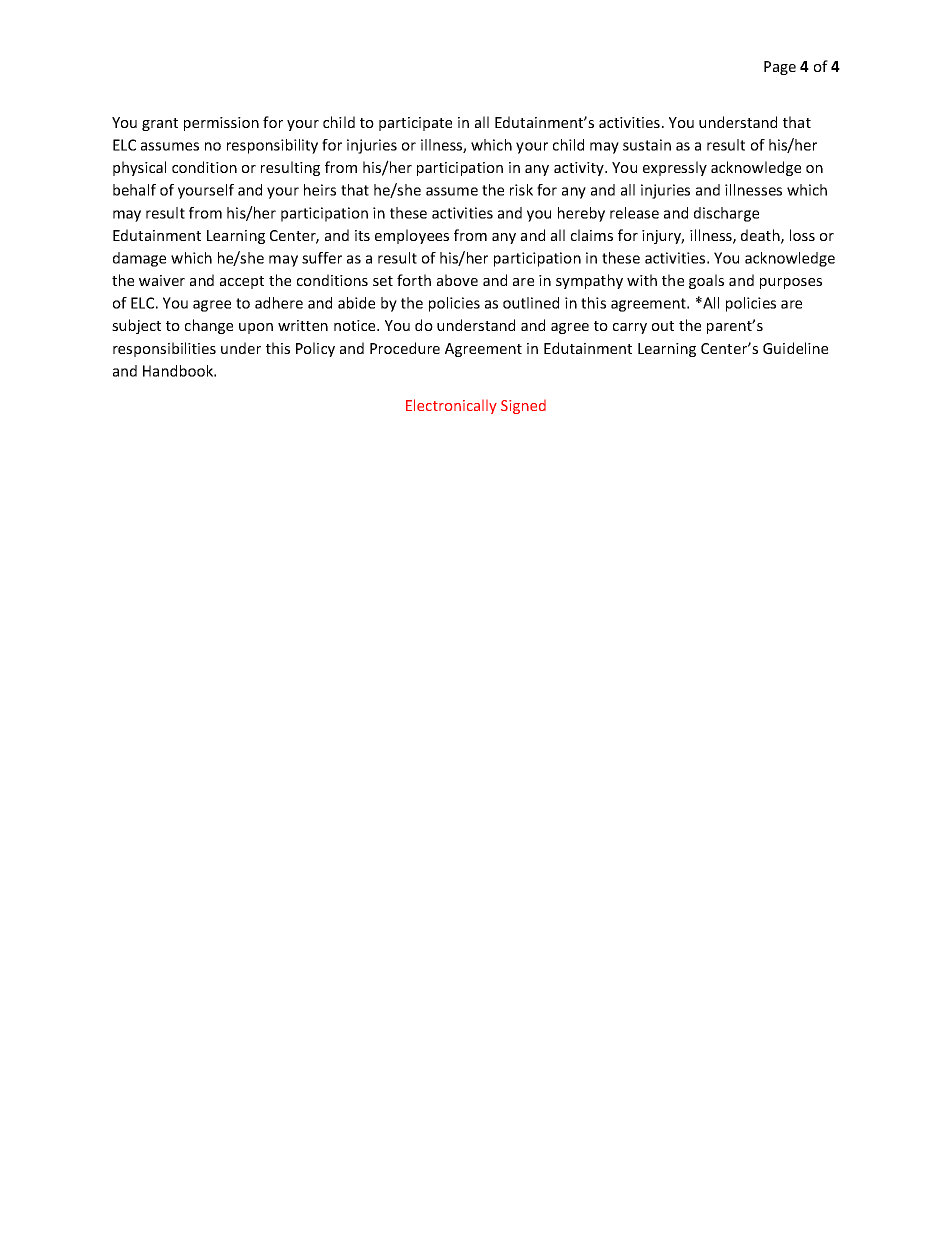 The image size is (952, 1233). Describe the element at coordinates (780, 68) in the document. I see `Page` at that location.
